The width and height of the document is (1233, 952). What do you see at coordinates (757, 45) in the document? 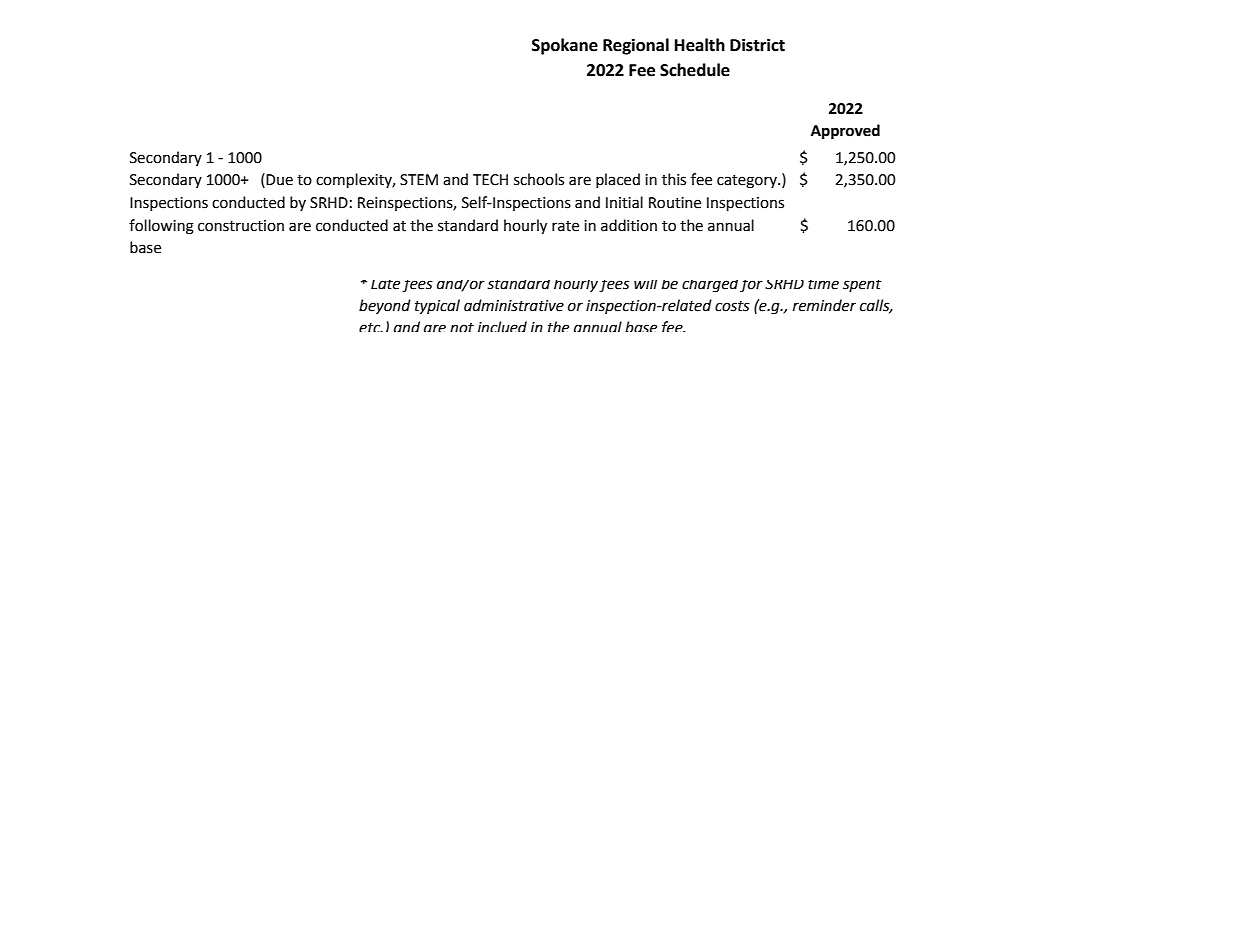
I see `District` at bounding box center [757, 45].
